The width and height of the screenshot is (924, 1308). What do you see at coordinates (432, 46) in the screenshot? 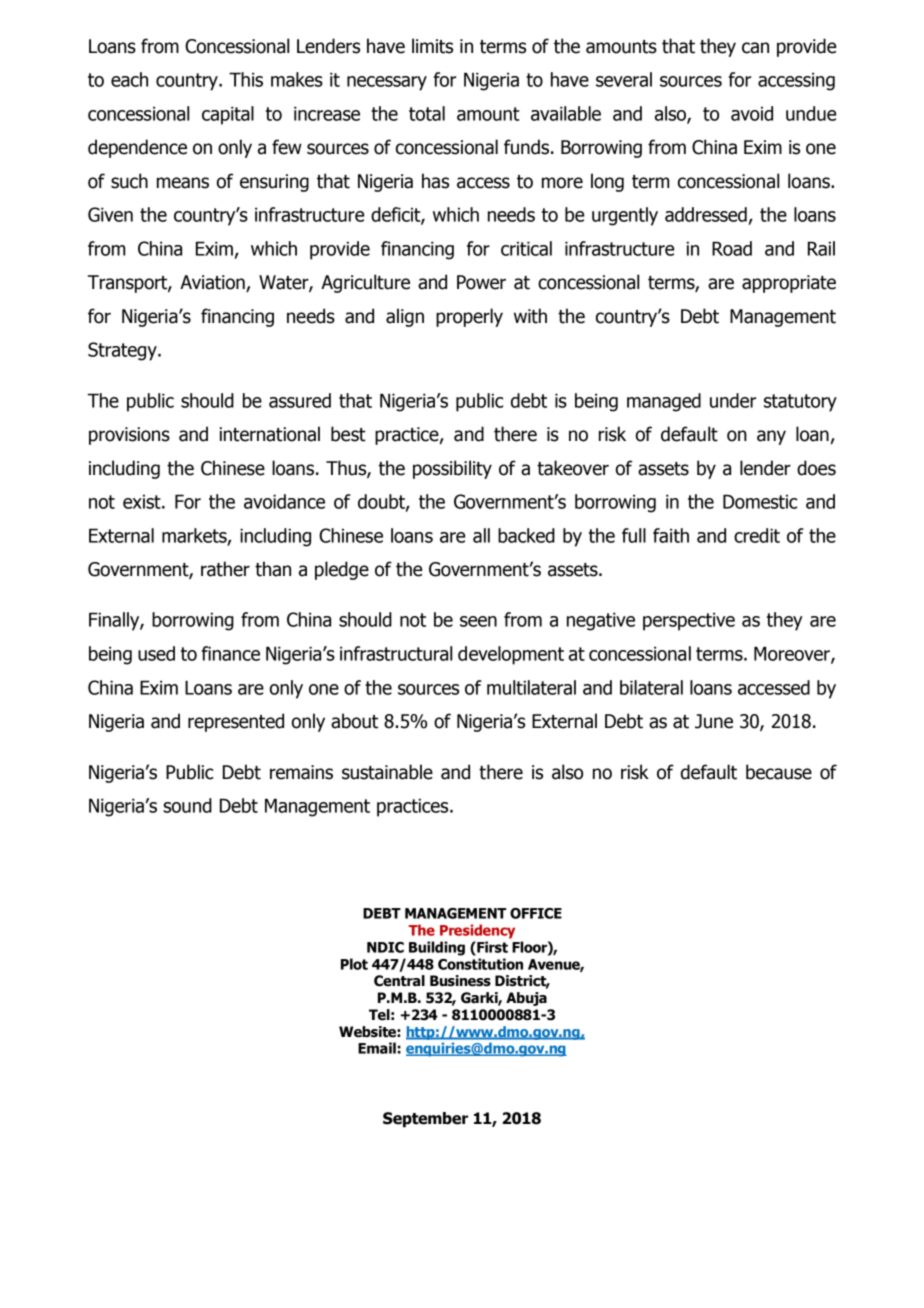
I see `limits` at bounding box center [432, 46].
